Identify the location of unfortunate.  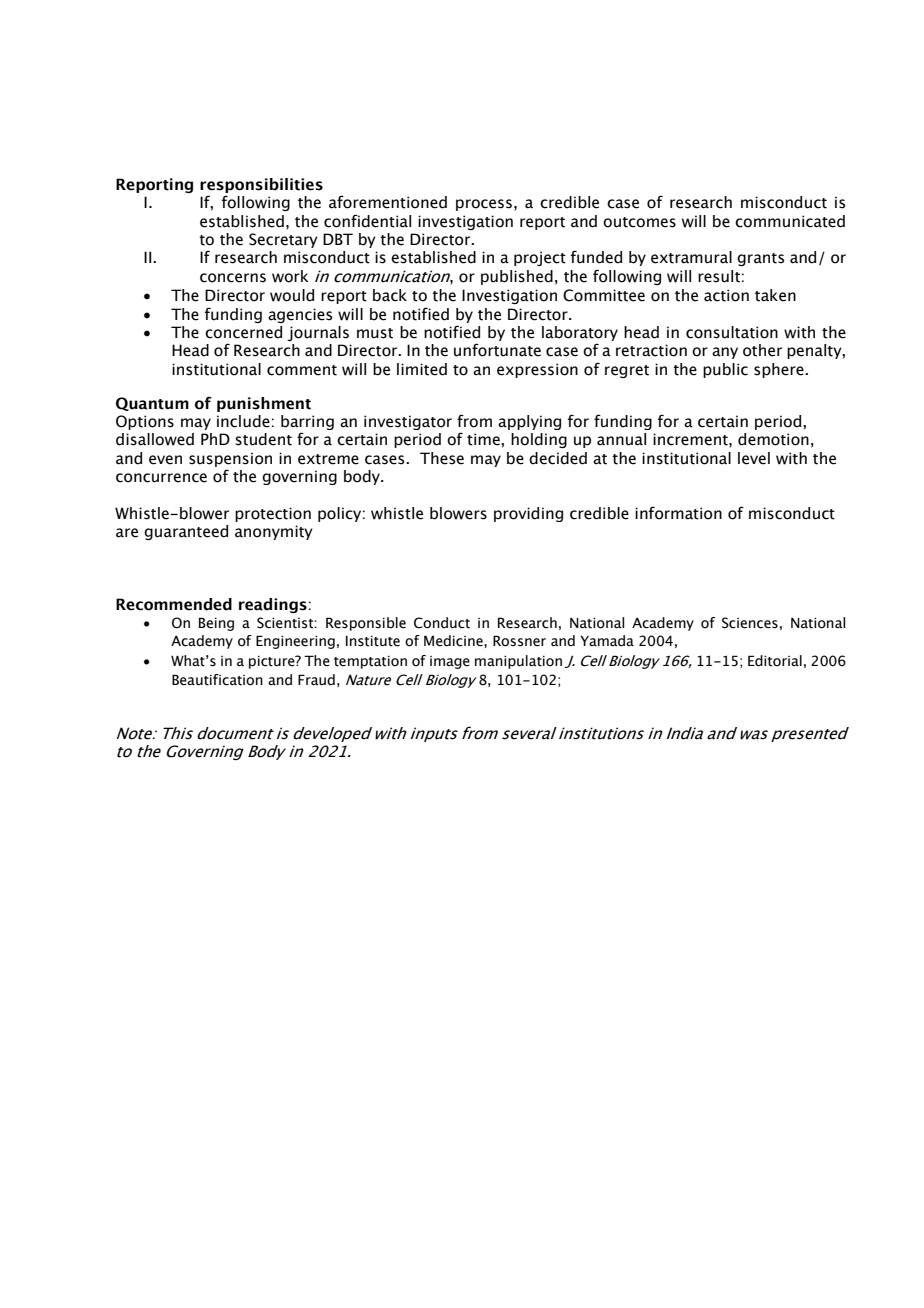
(497, 350).
